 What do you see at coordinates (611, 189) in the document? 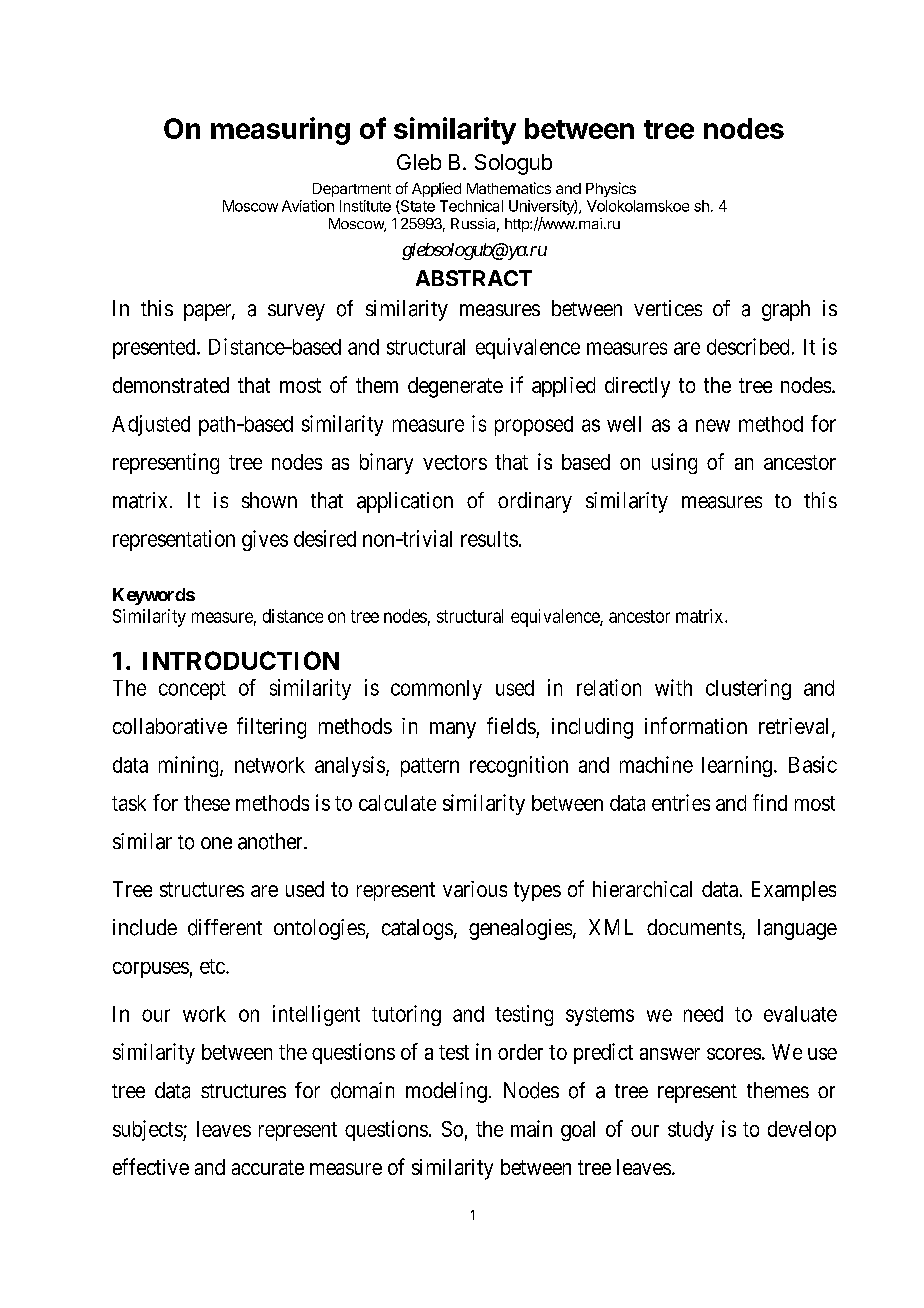
I see `Physics` at bounding box center [611, 189].
